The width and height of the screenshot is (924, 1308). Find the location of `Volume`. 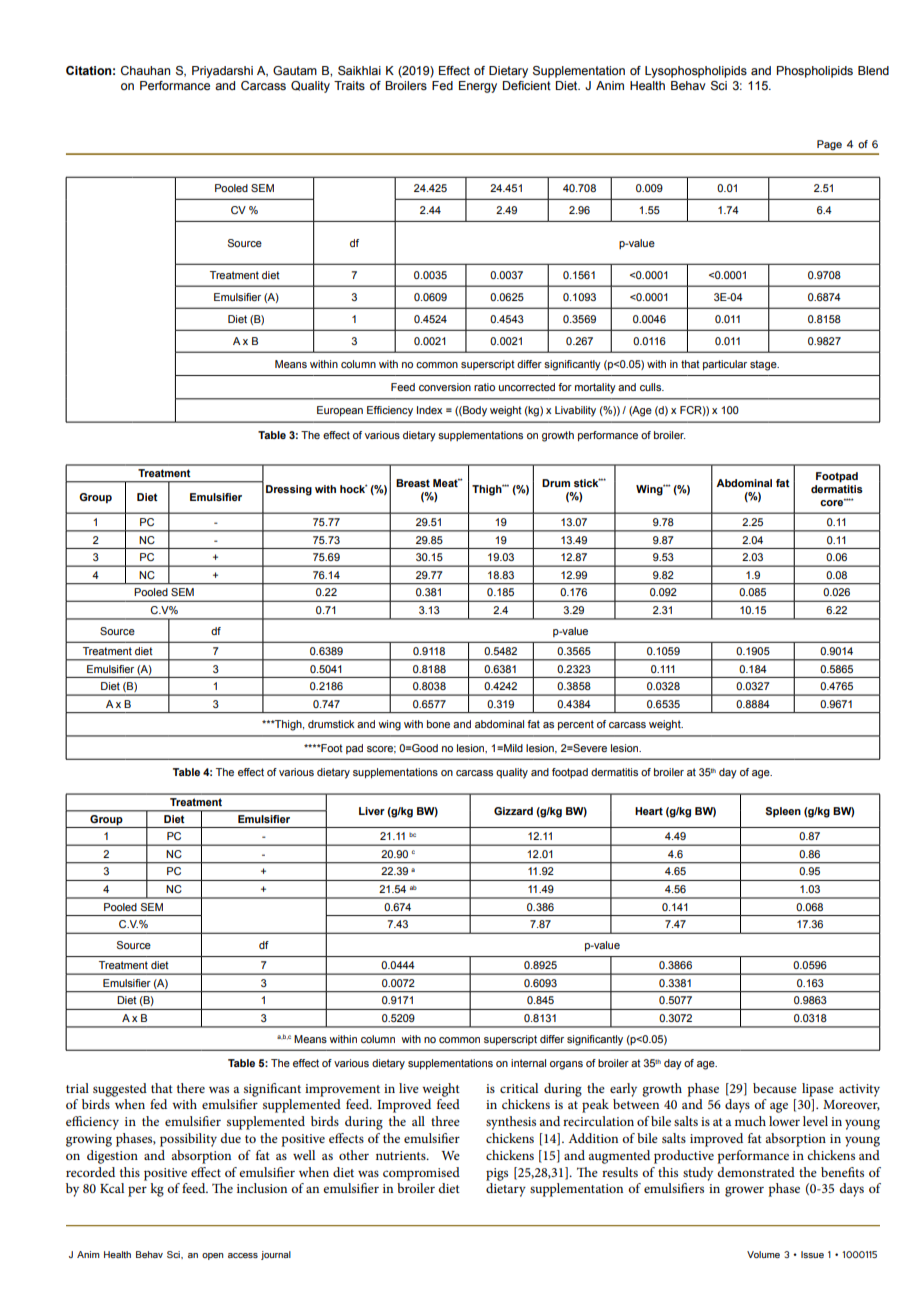

Volume is located at coordinates (763, 1254).
